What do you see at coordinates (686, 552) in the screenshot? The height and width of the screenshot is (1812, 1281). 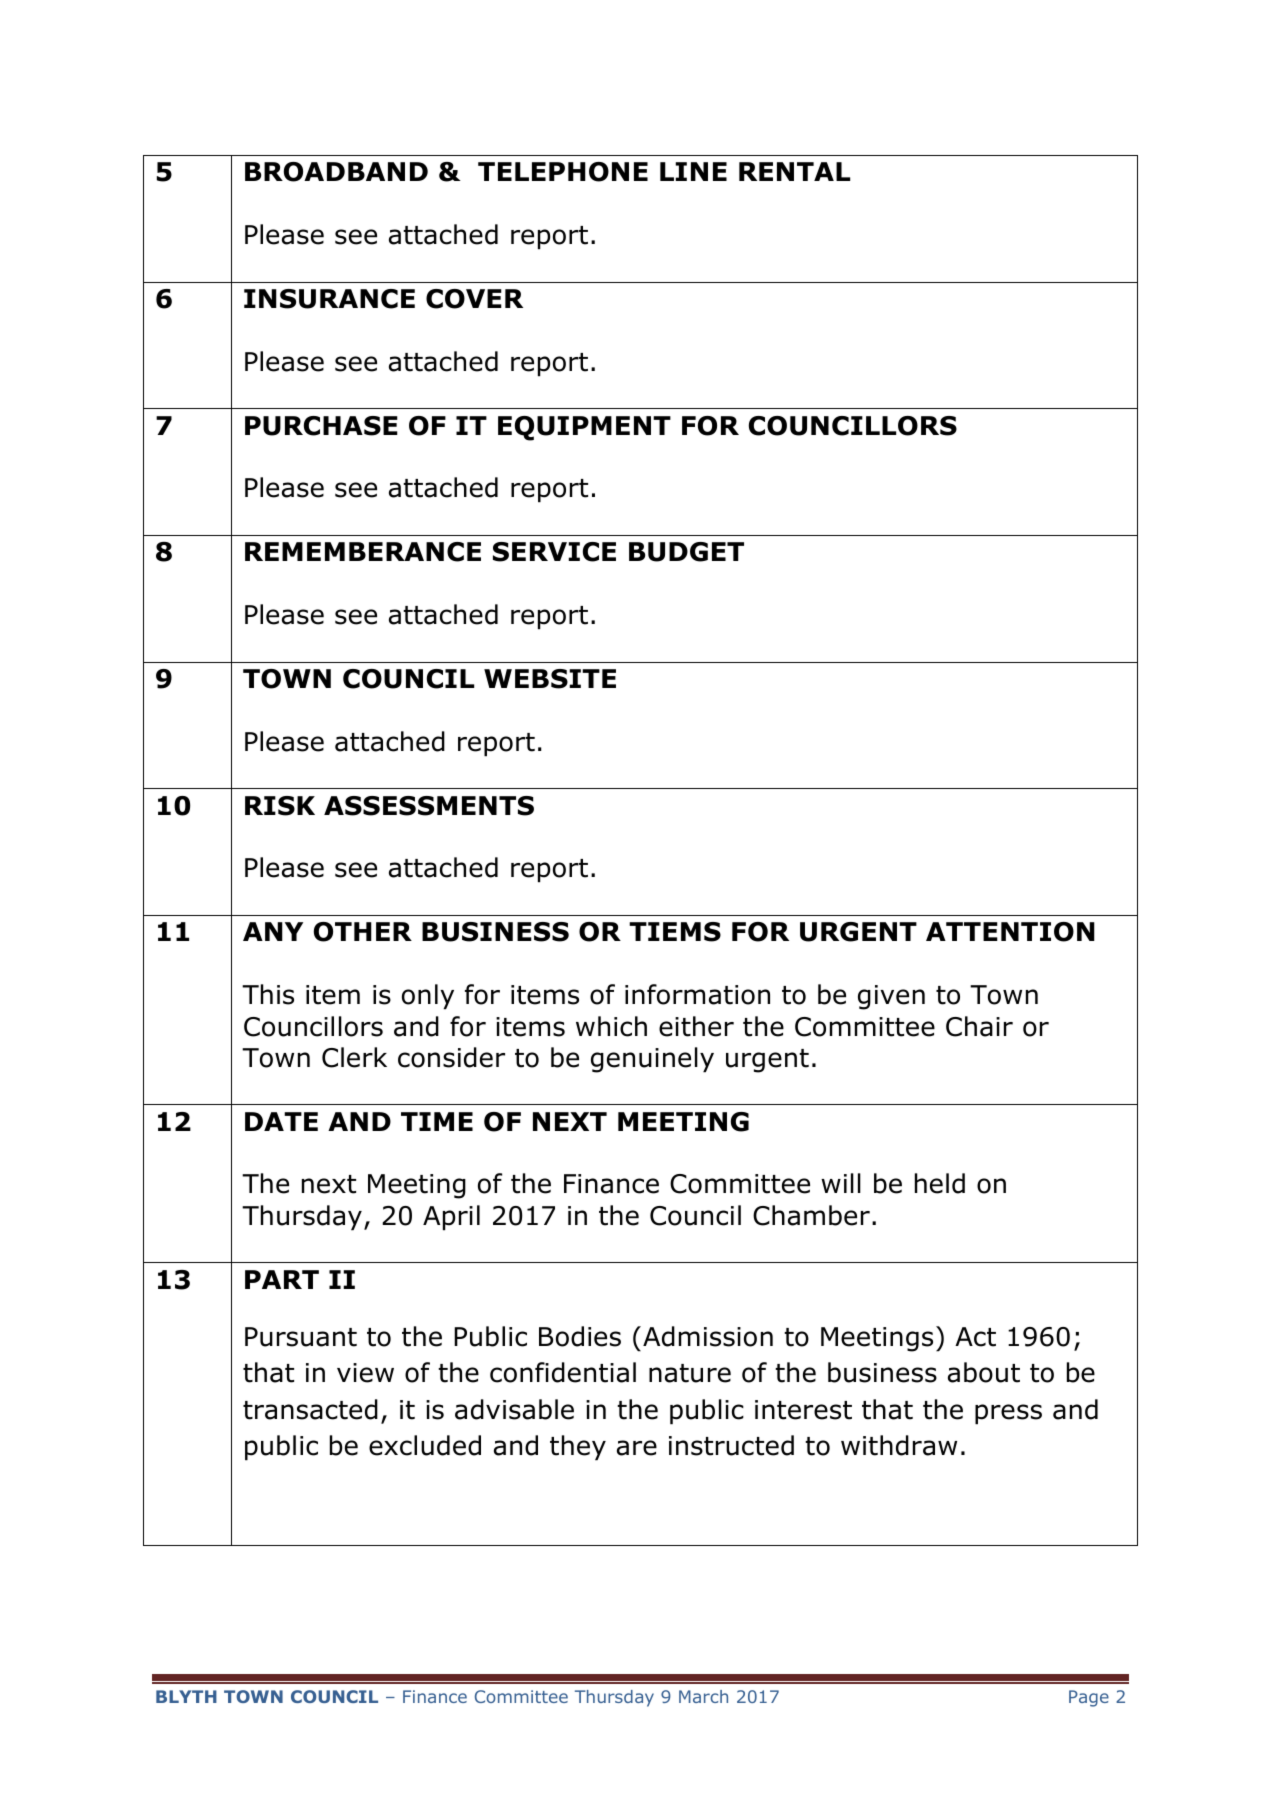 I see `BUDGET` at bounding box center [686, 552].
